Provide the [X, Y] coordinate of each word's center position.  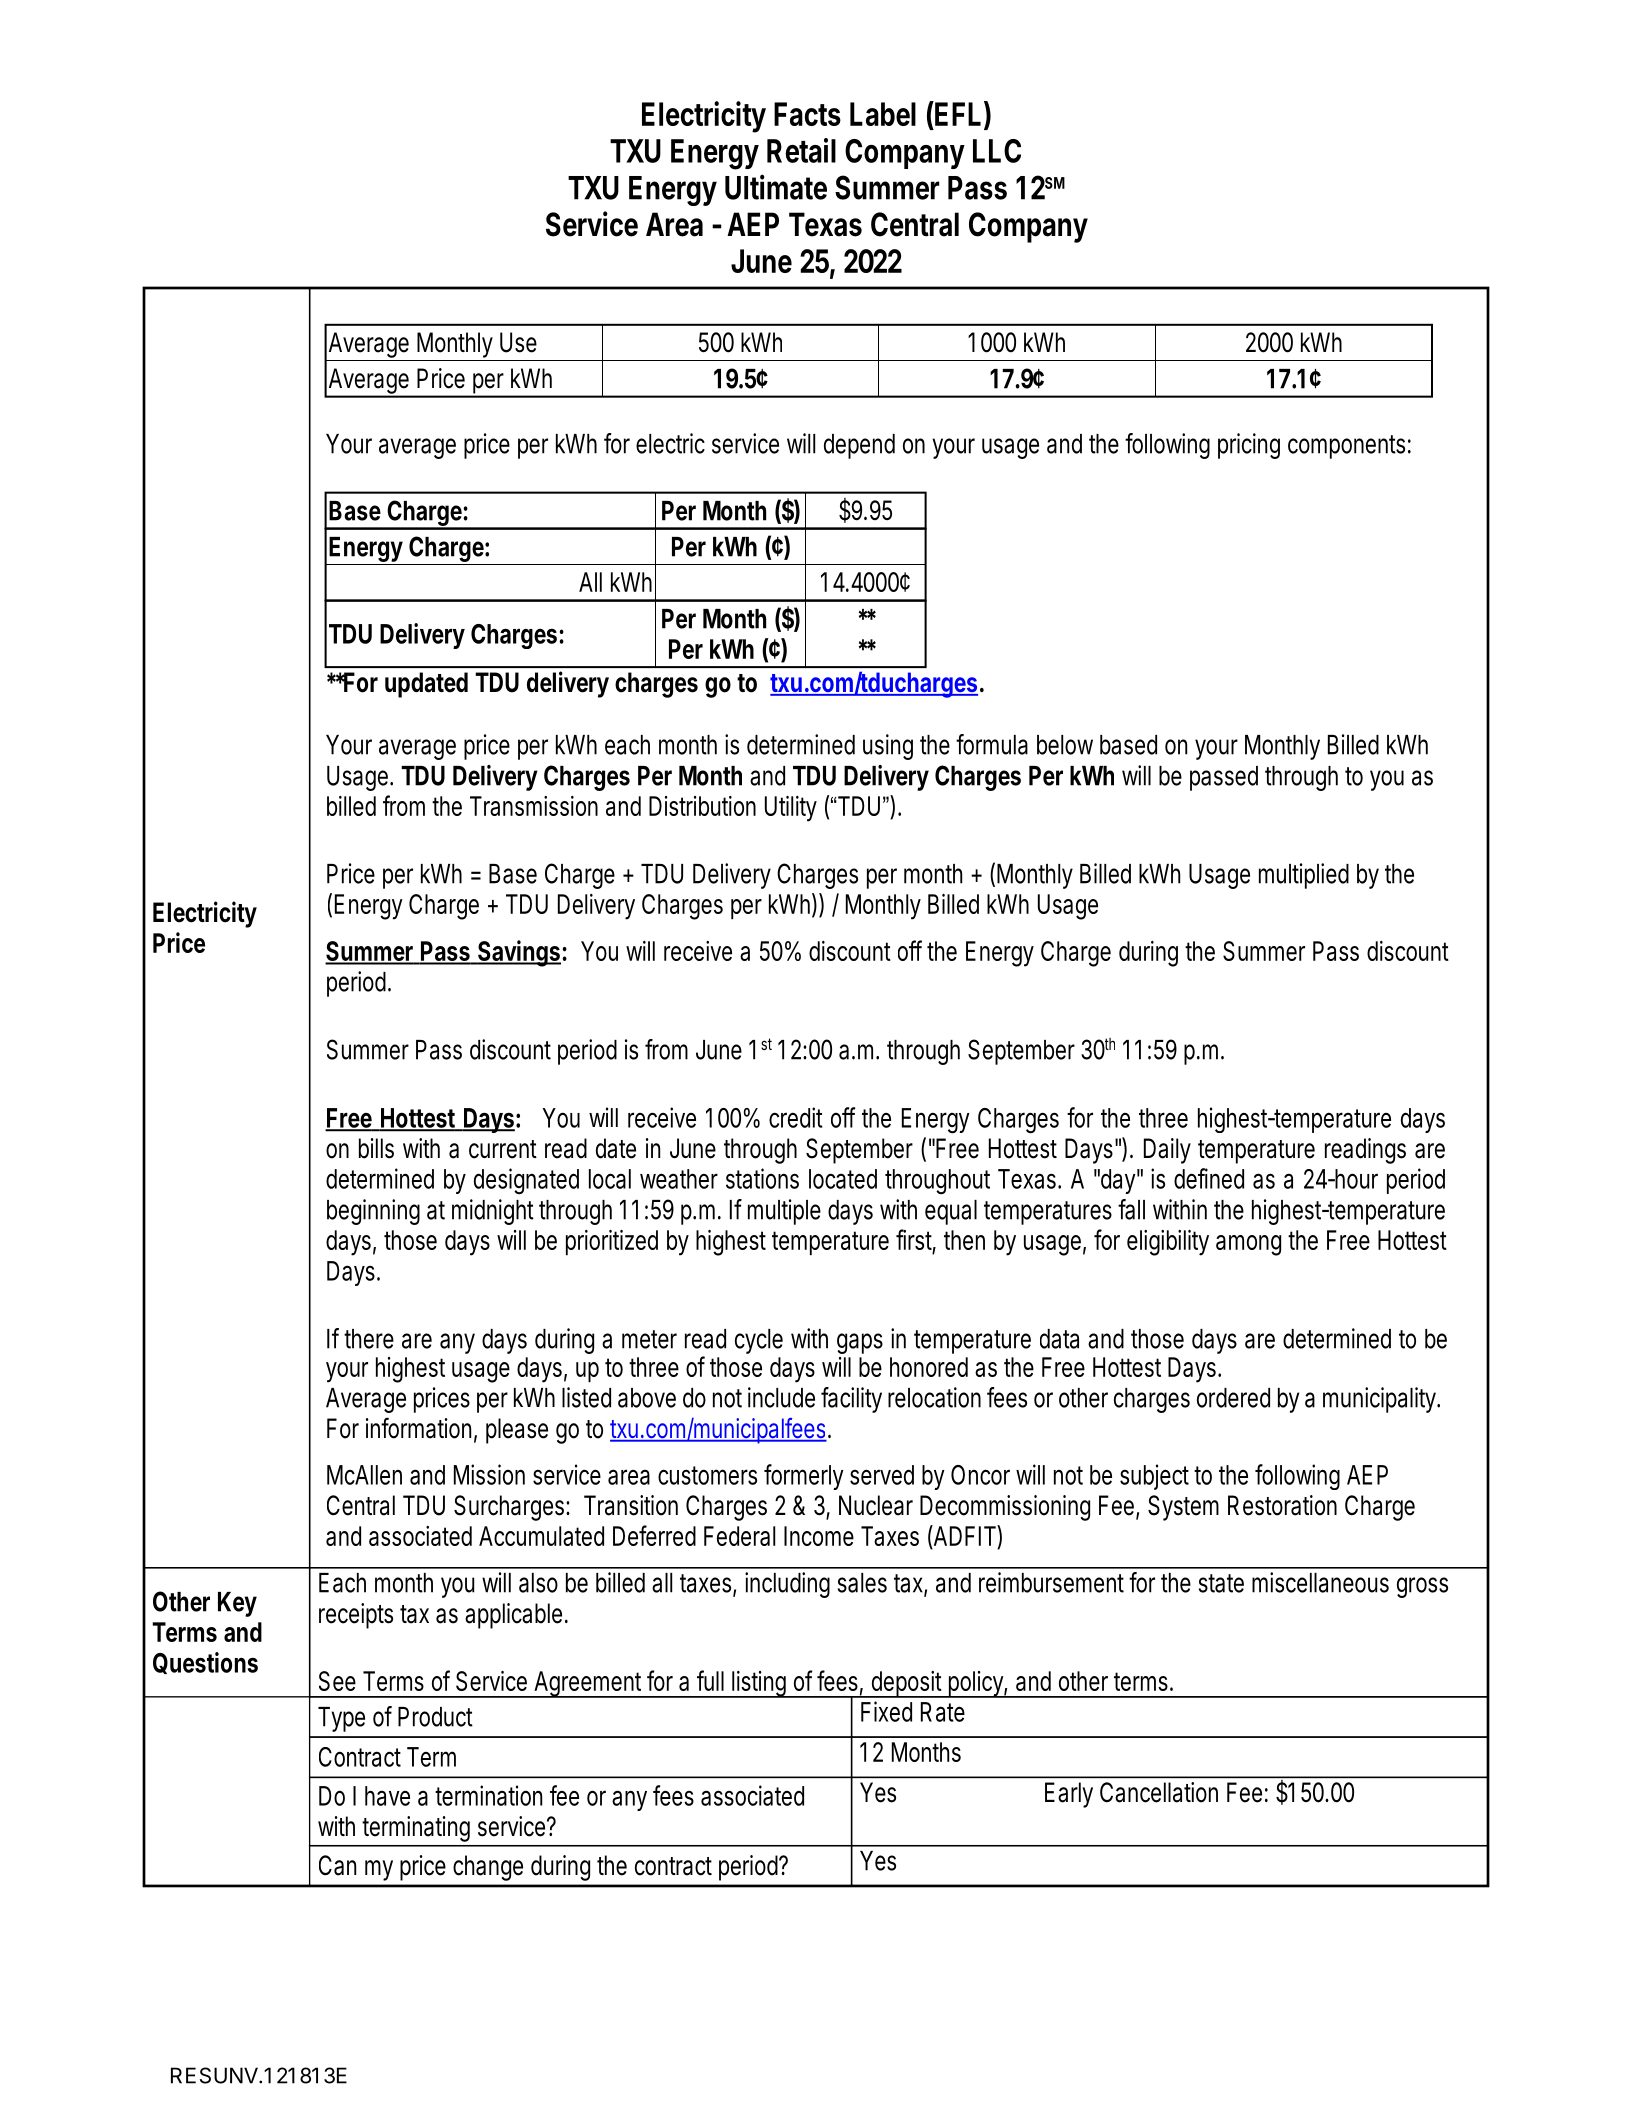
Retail [801, 150]
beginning [373, 1212]
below [1065, 745]
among [1248, 1245]
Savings [519, 953]
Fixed [886, 1711]
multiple [784, 1212]
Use [518, 342]
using [888, 747]
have [387, 1796]
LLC [997, 151]
